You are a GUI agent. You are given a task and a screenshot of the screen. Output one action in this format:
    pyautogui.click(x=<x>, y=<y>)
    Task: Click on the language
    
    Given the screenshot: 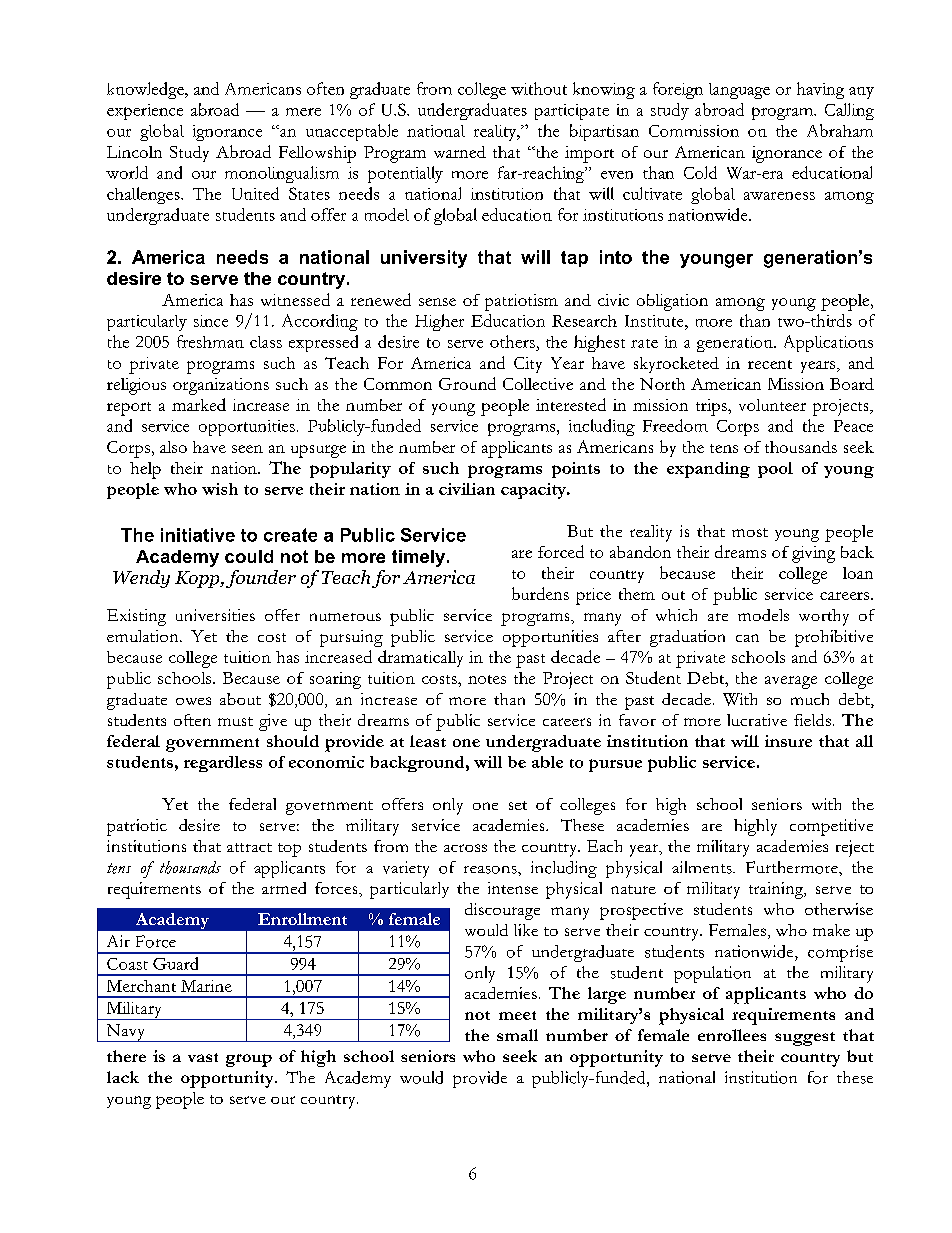 What is the action you would take?
    pyautogui.click(x=739, y=91)
